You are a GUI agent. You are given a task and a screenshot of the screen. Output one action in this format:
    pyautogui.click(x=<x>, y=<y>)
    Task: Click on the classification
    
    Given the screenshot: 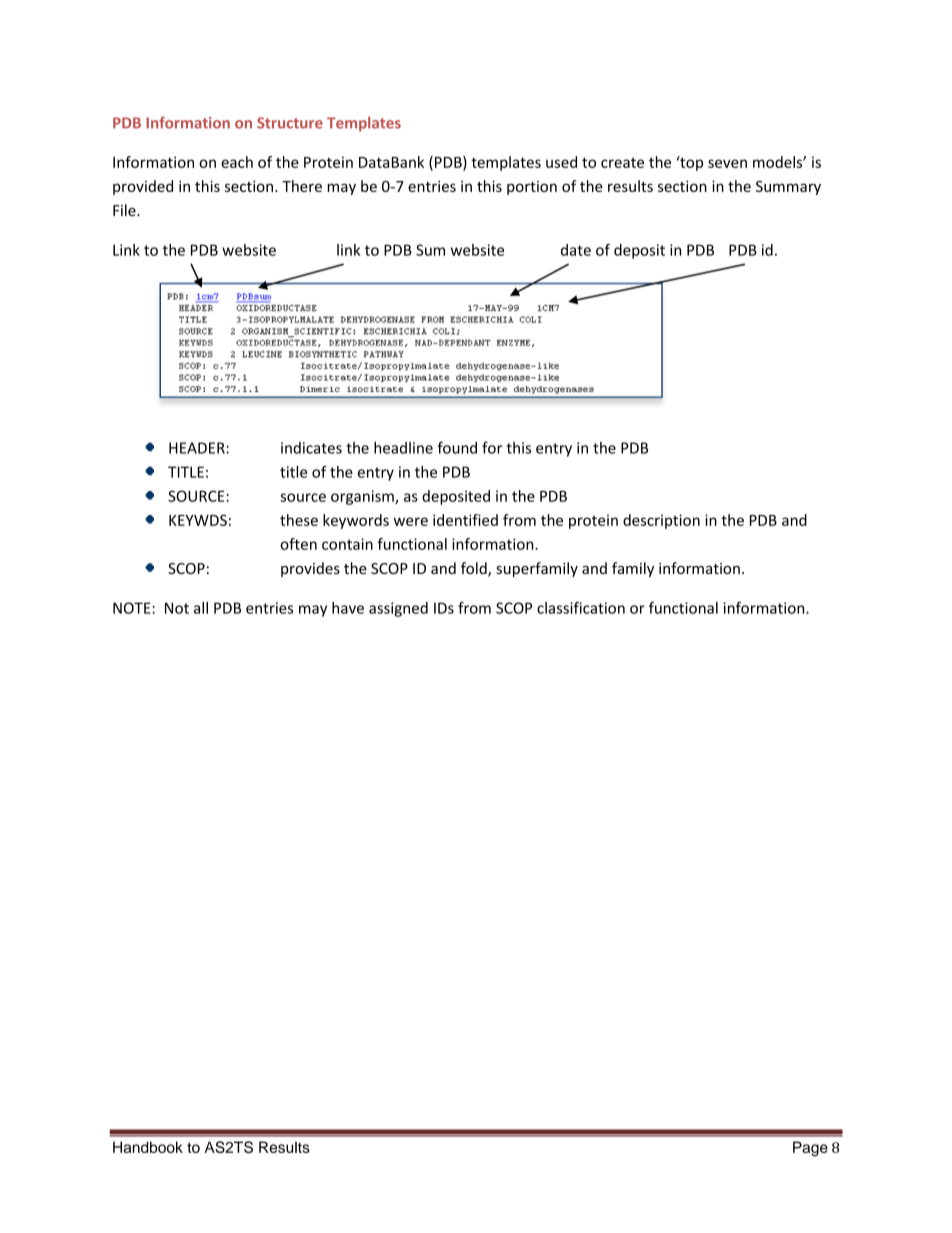 What is the action you would take?
    pyautogui.click(x=581, y=608)
